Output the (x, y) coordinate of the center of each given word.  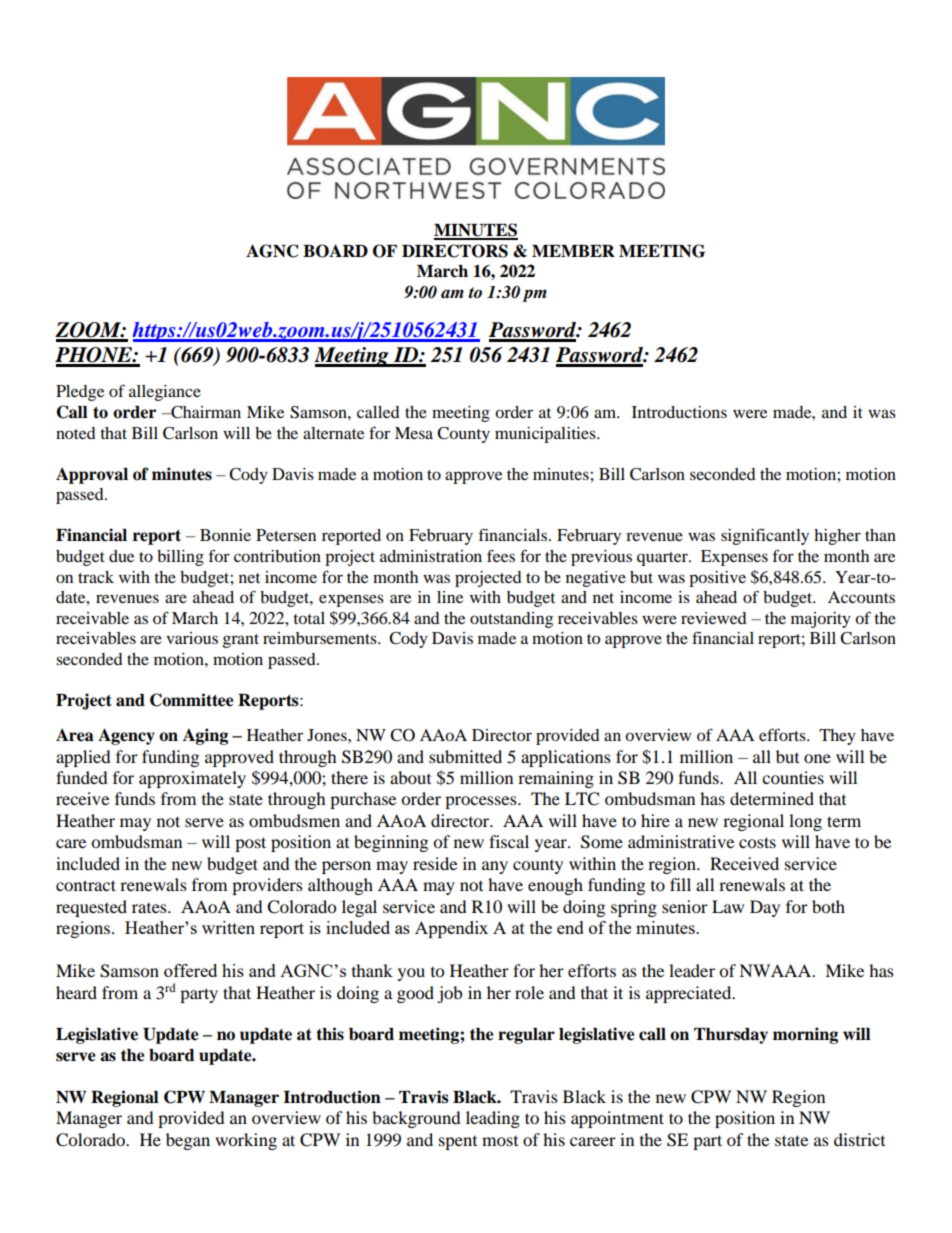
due (121, 556)
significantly (765, 536)
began (188, 1141)
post (250, 844)
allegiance (165, 393)
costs (757, 842)
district (859, 1139)
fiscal (509, 841)
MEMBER (573, 251)
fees (501, 555)
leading (493, 1119)
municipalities (546, 435)
